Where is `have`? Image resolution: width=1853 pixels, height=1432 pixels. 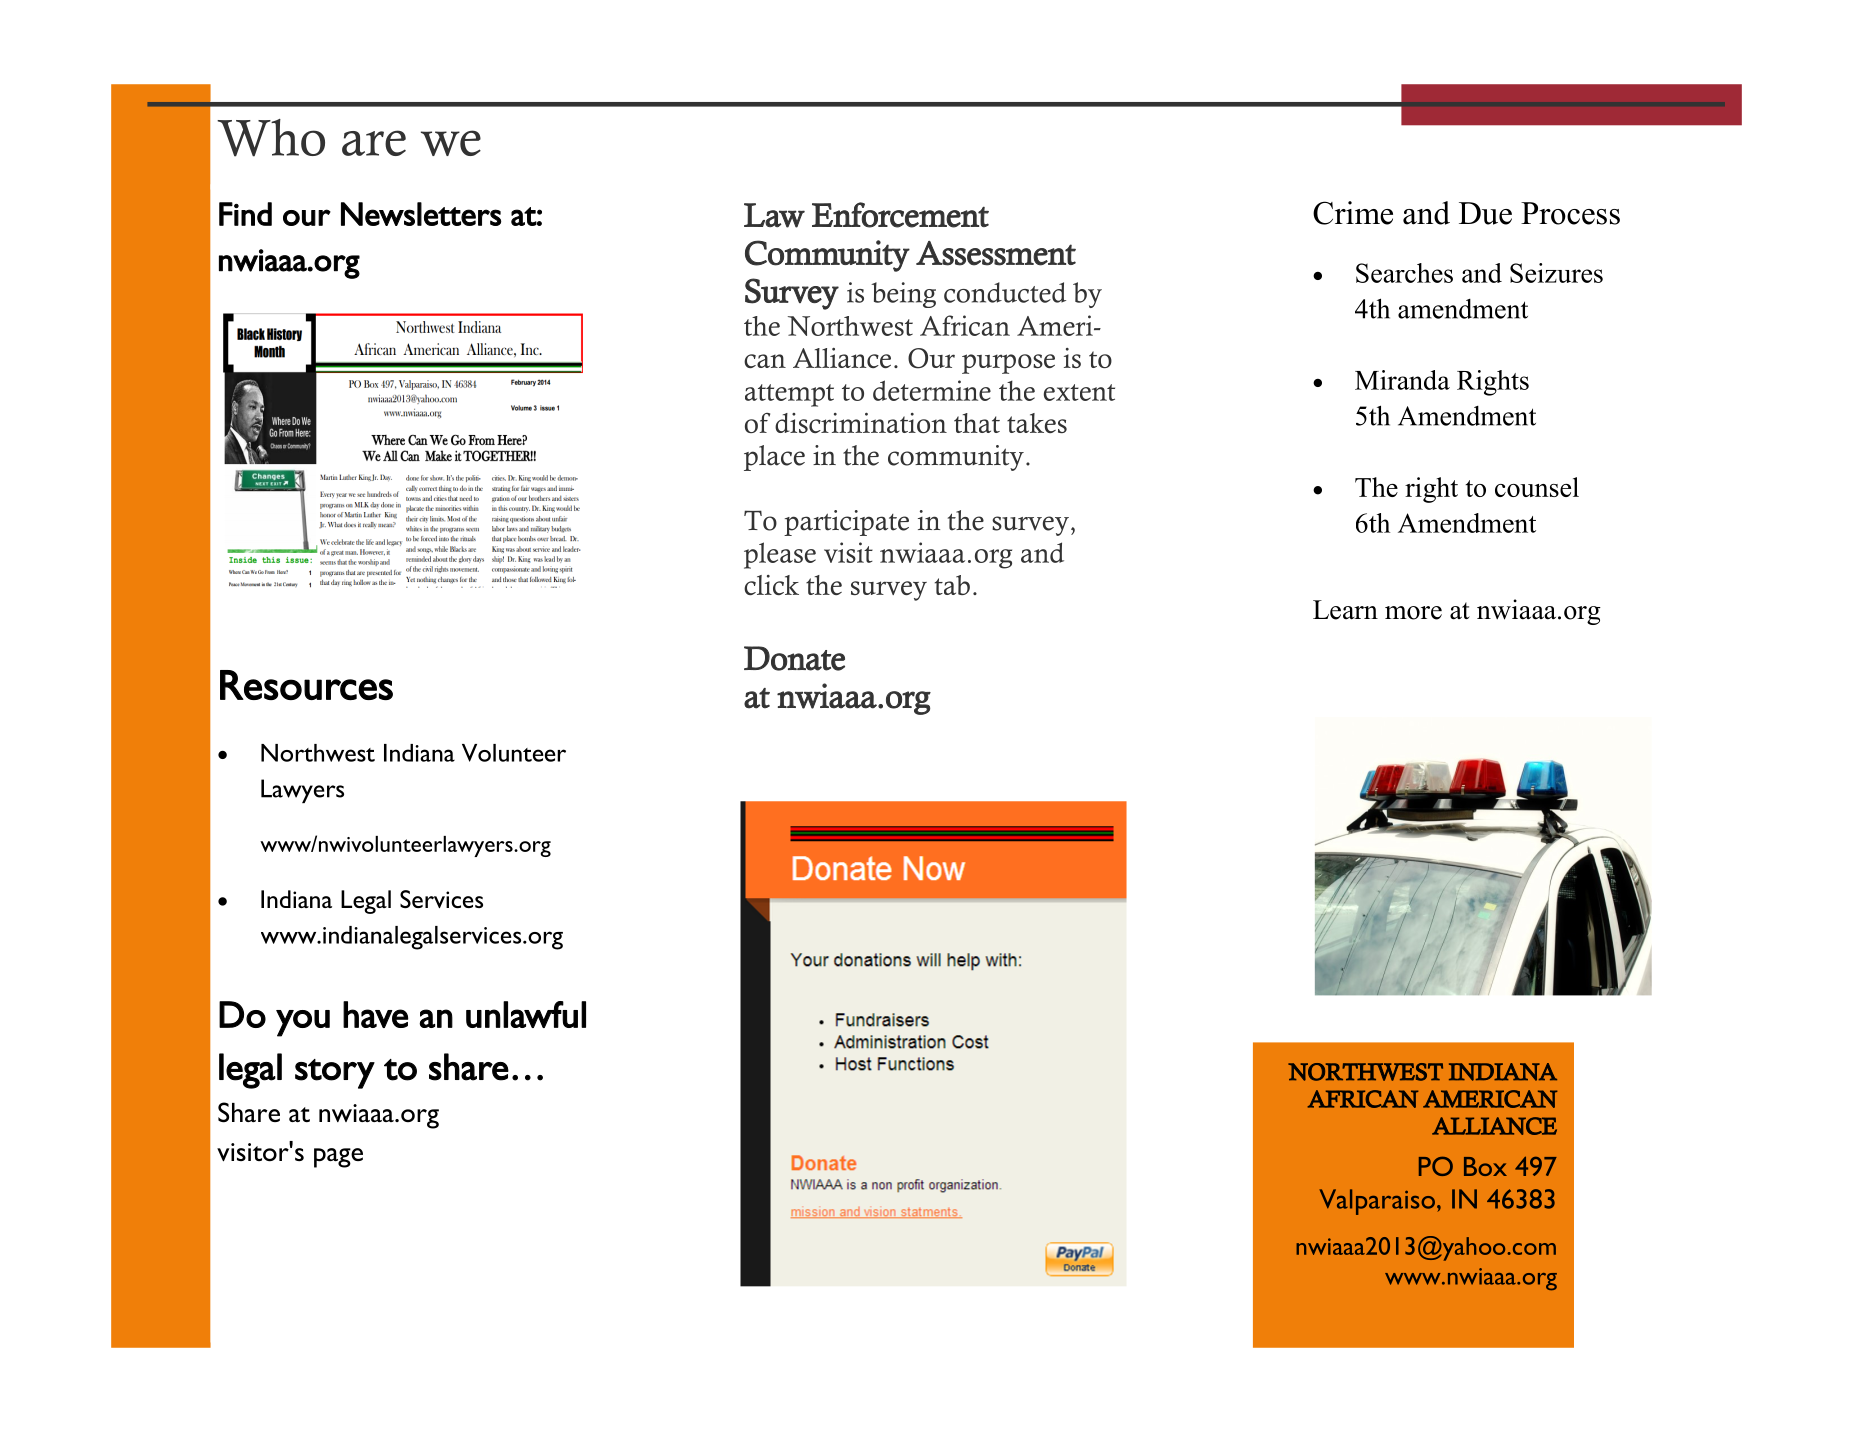
have is located at coordinates (376, 1014).
